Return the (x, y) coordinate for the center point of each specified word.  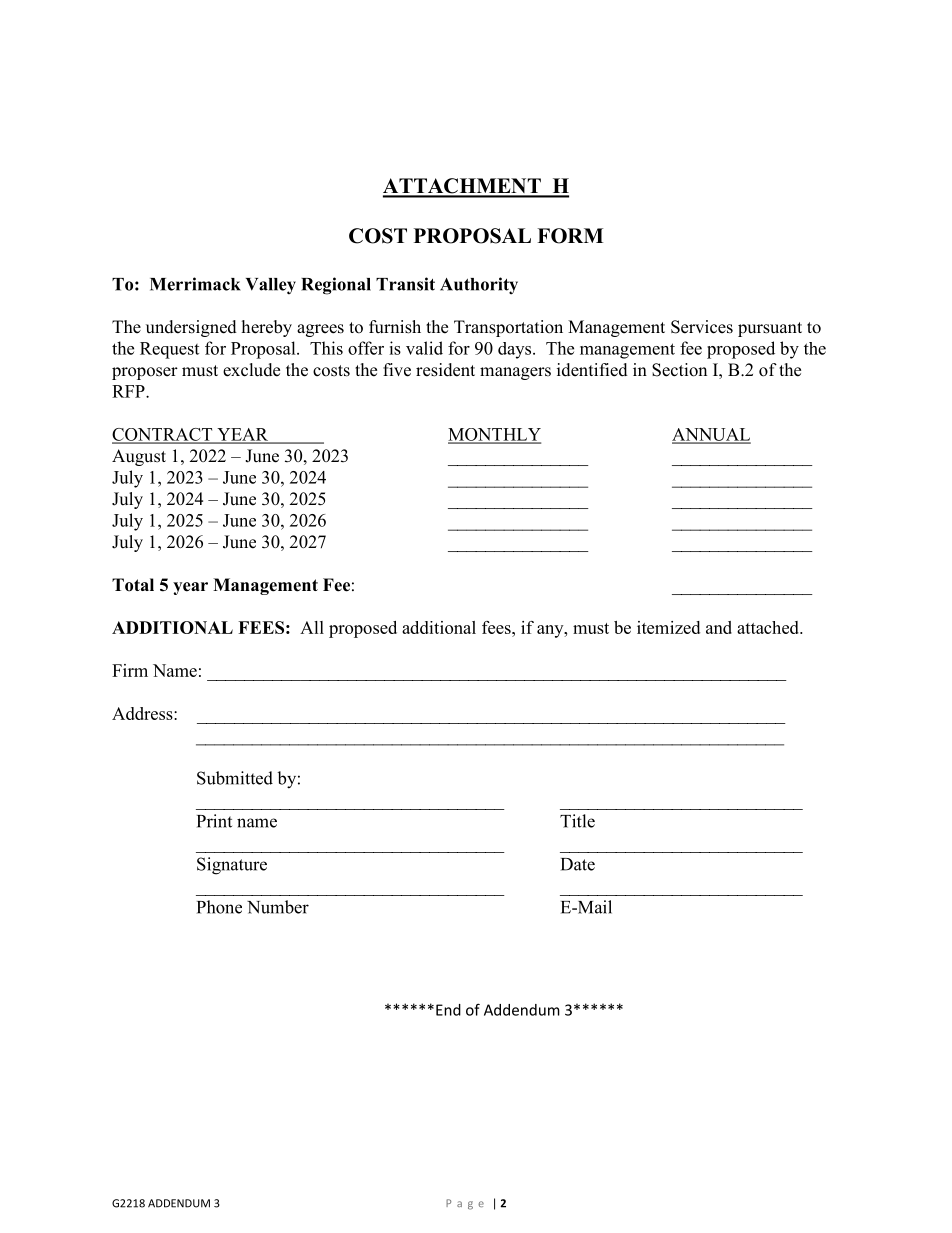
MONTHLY (494, 435)
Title (577, 821)
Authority (479, 286)
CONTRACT (163, 435)
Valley (271, 286)
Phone (219, 907)
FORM (570, 236)
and (719, 627)
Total (133, 585)
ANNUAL (711, 435)
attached (769, 627)
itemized (668, 627)
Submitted (235, 778)
